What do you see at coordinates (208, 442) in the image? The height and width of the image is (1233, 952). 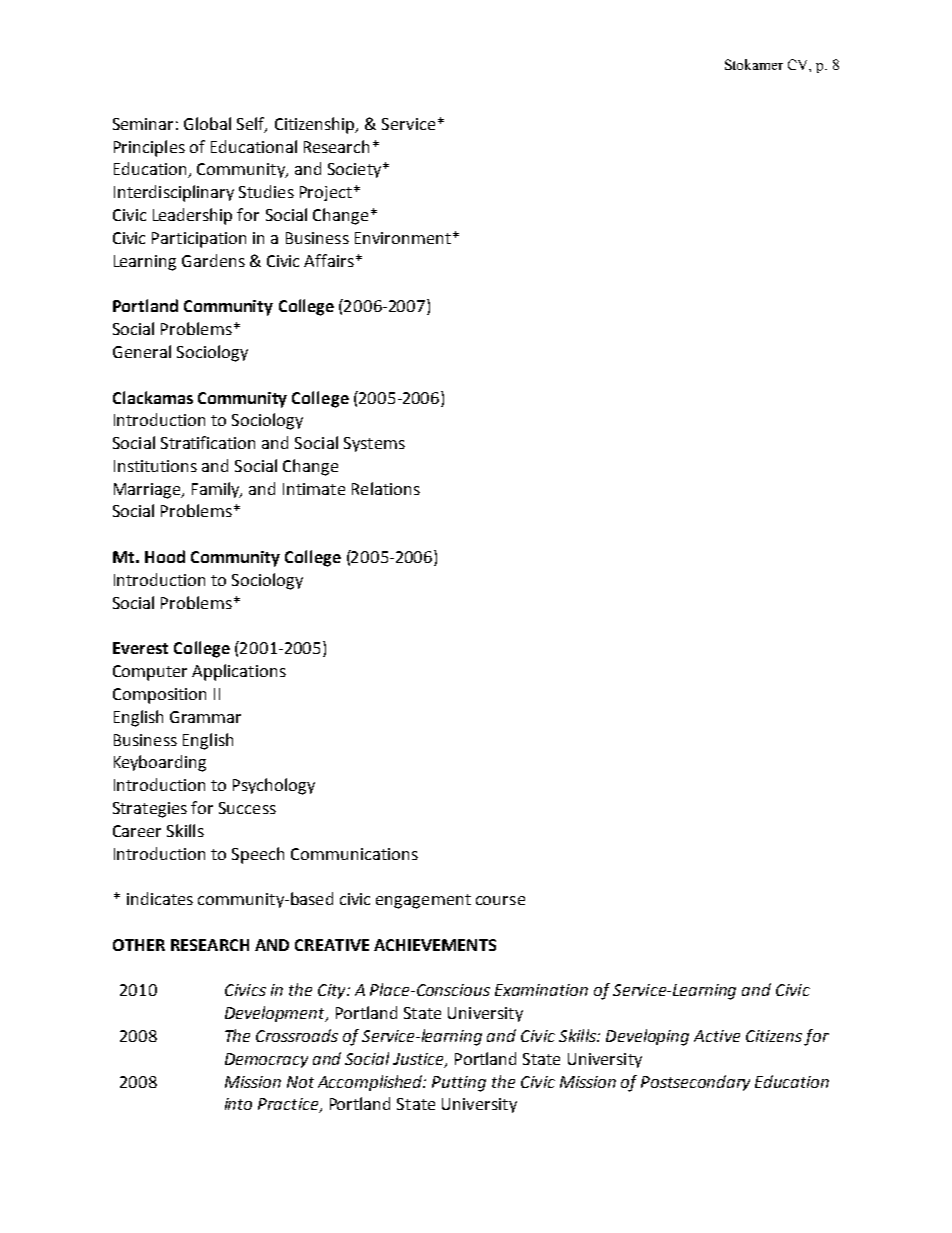 I see `Stratification` at bounding box center [208, 442].
